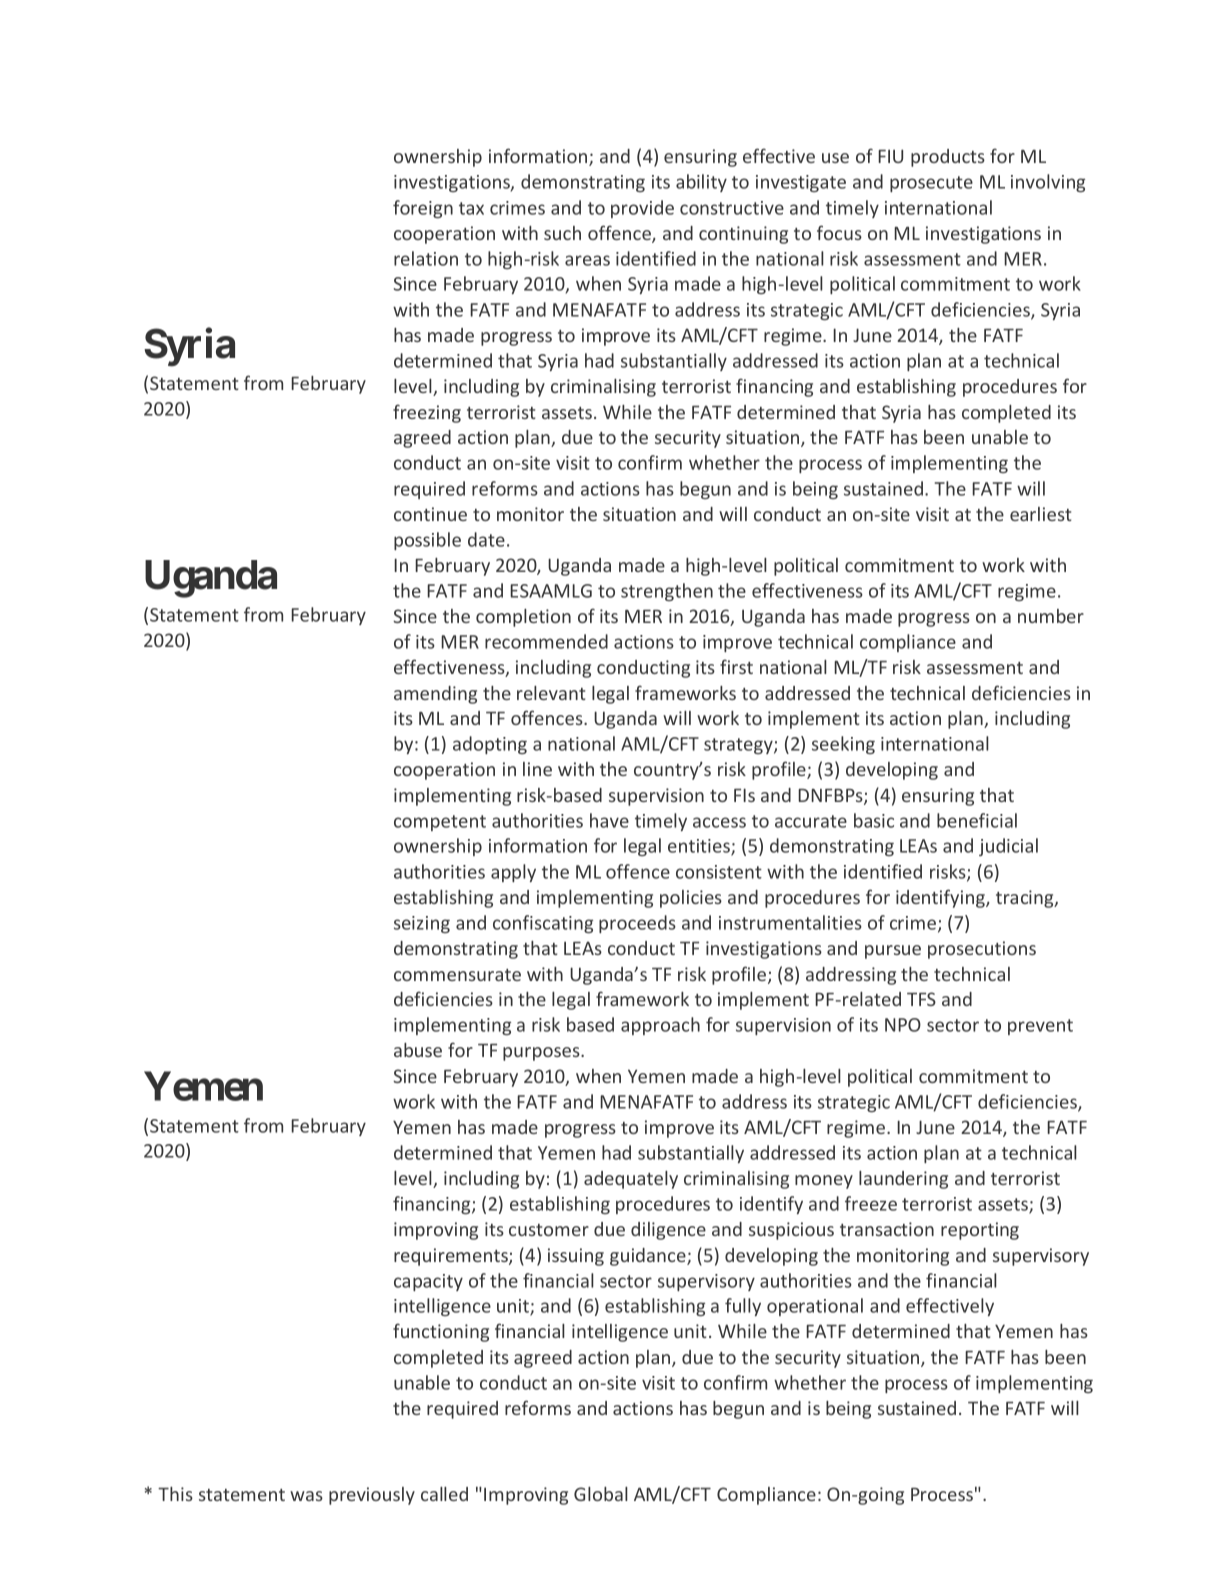  What do you see at coordinates (306, 1496) in the page?
I see `was` at bounding box center [306, 1496].
